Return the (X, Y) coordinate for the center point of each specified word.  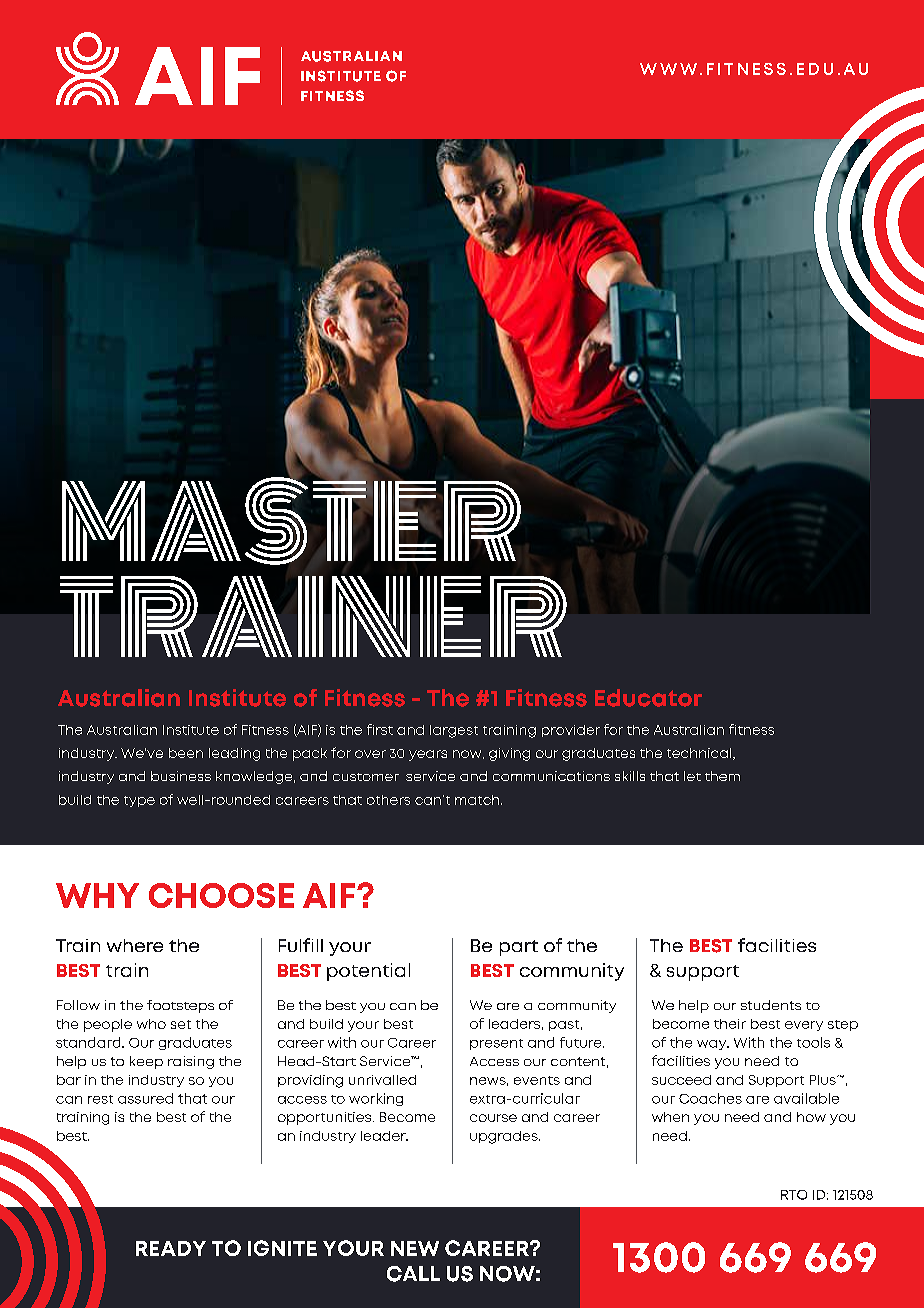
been (186, 753)
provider (571, 731)
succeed (681, 1080)
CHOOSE (221, 895)
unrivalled (382, 1080)
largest (454, 731)
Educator (648, 698)
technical (700, 754)
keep (146, 1062)
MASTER (291, 520)
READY (171, 1248)
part (519, 948)
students (771, 1005)
